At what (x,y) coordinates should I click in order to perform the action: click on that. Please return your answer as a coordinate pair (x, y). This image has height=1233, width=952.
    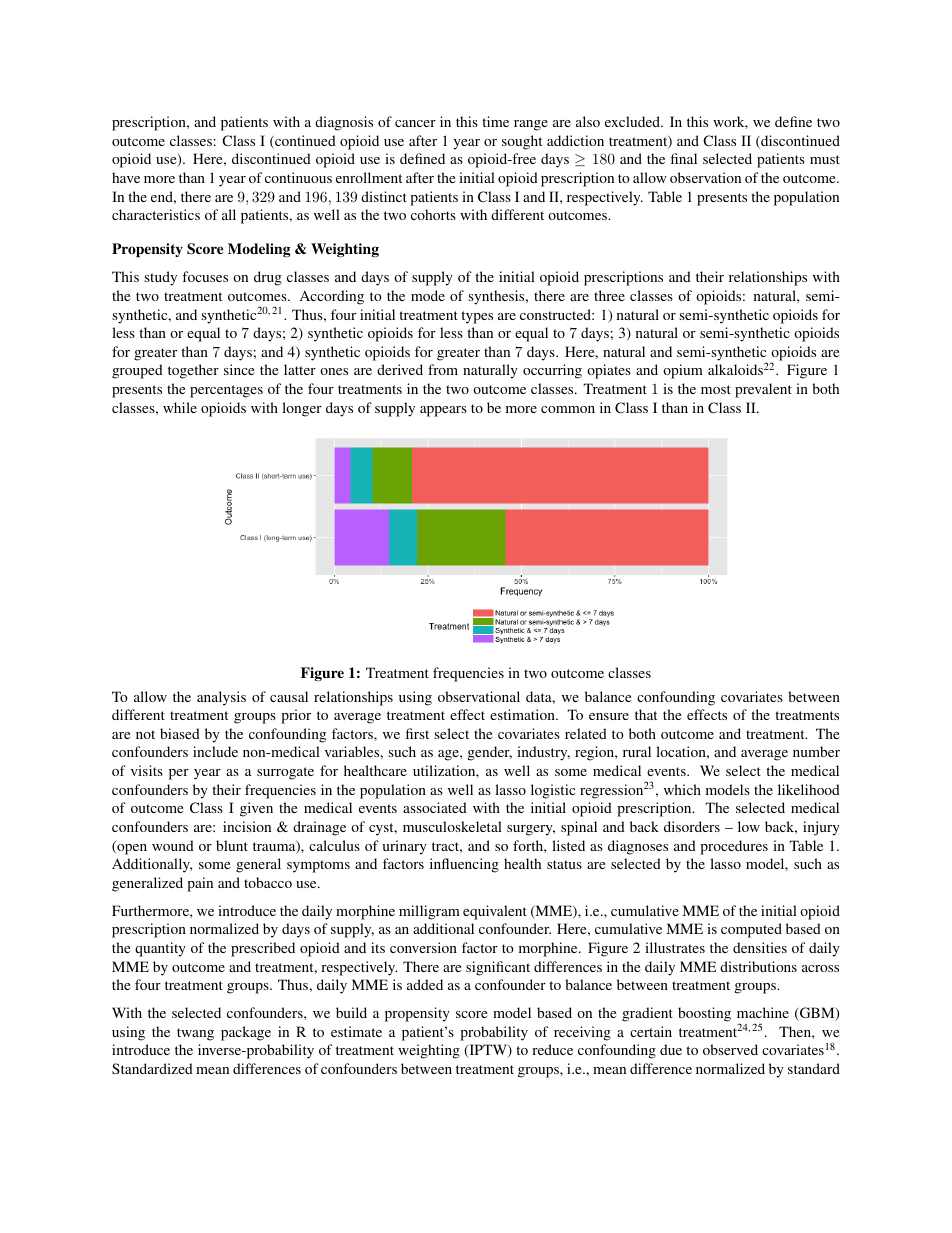
    Looking at the image, I should click on (646, 714).
